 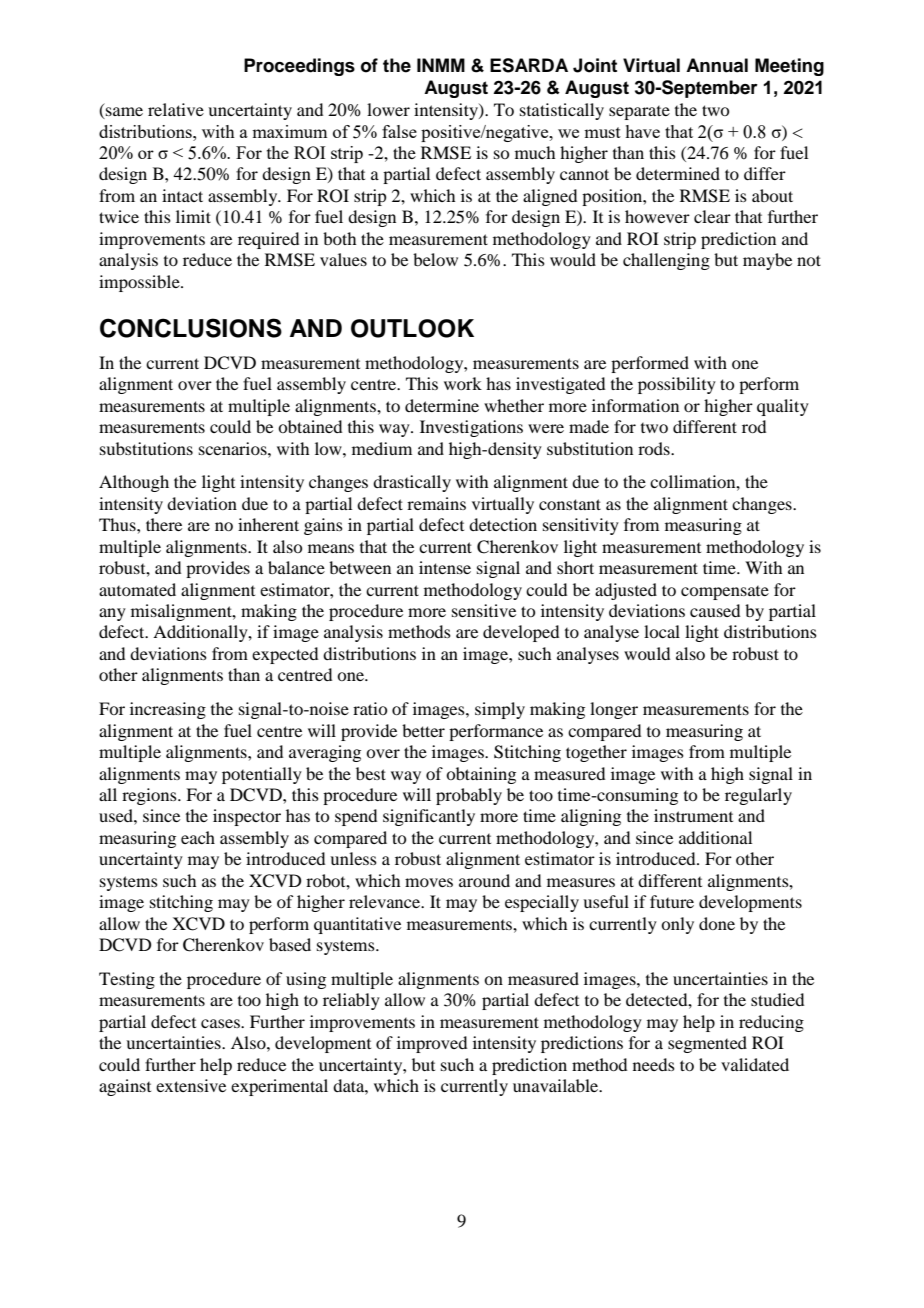 I want to click on compensate, so click(x=725, y=593).
